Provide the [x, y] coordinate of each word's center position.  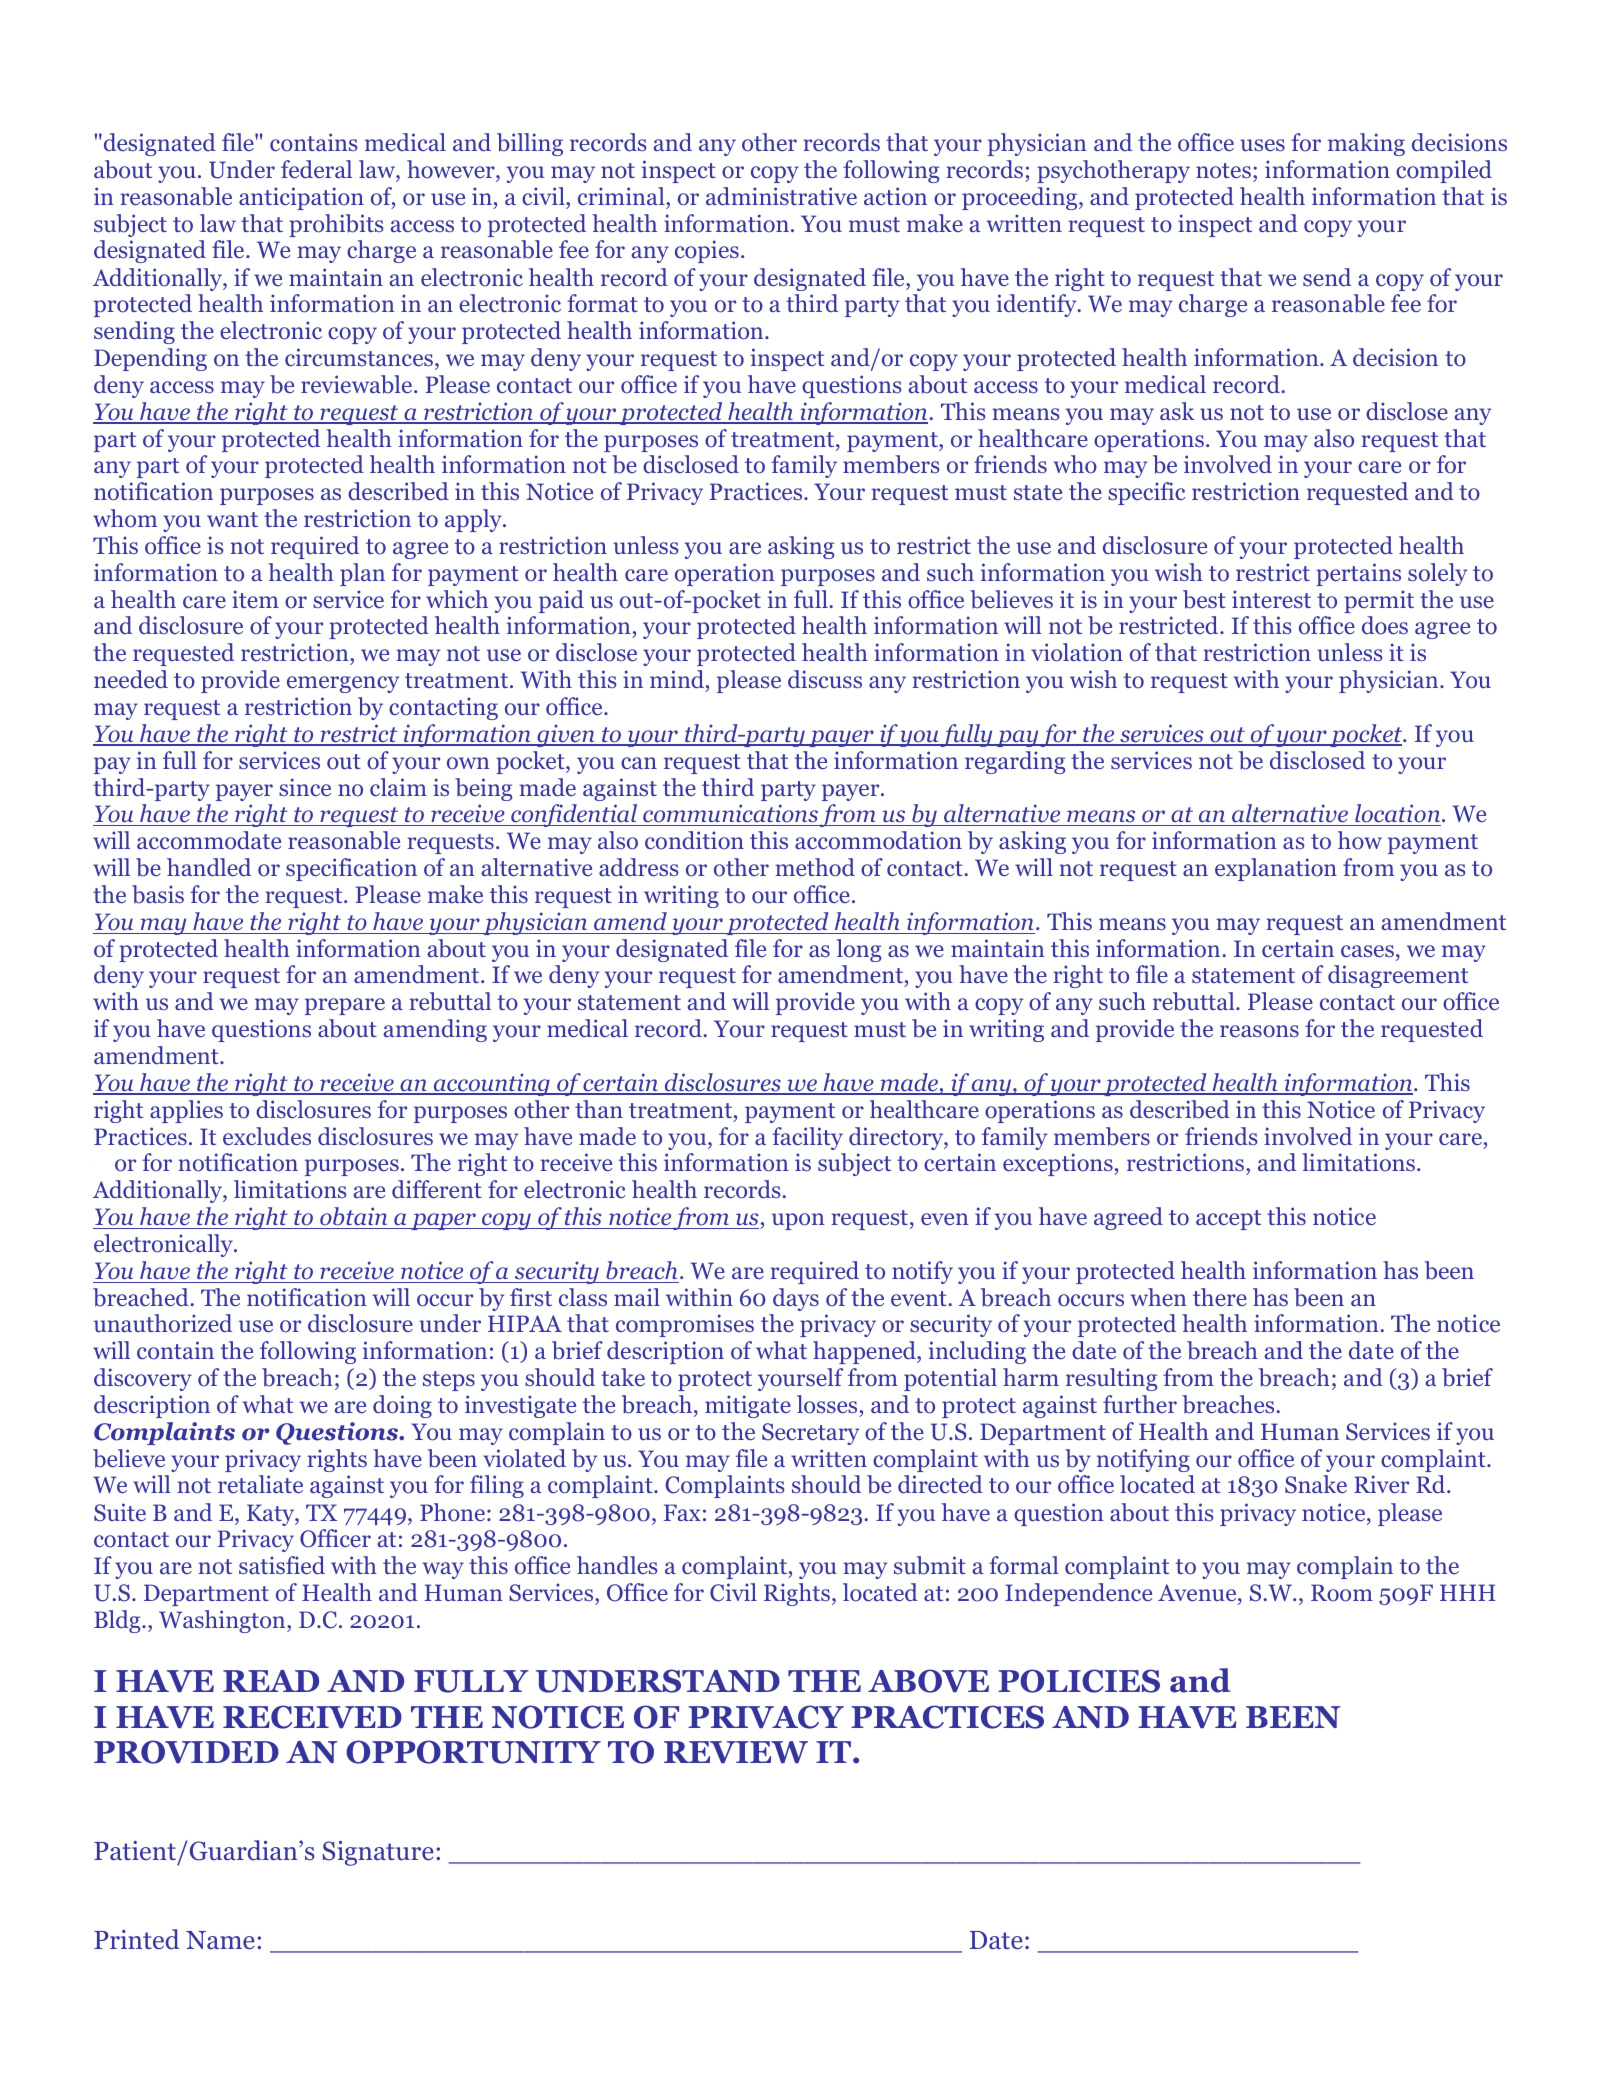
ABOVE [928, 1681]
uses [1262, 145]
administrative [781, 196]
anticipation [301, 198]
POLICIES [1079, 1681]
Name [220, 1940]
